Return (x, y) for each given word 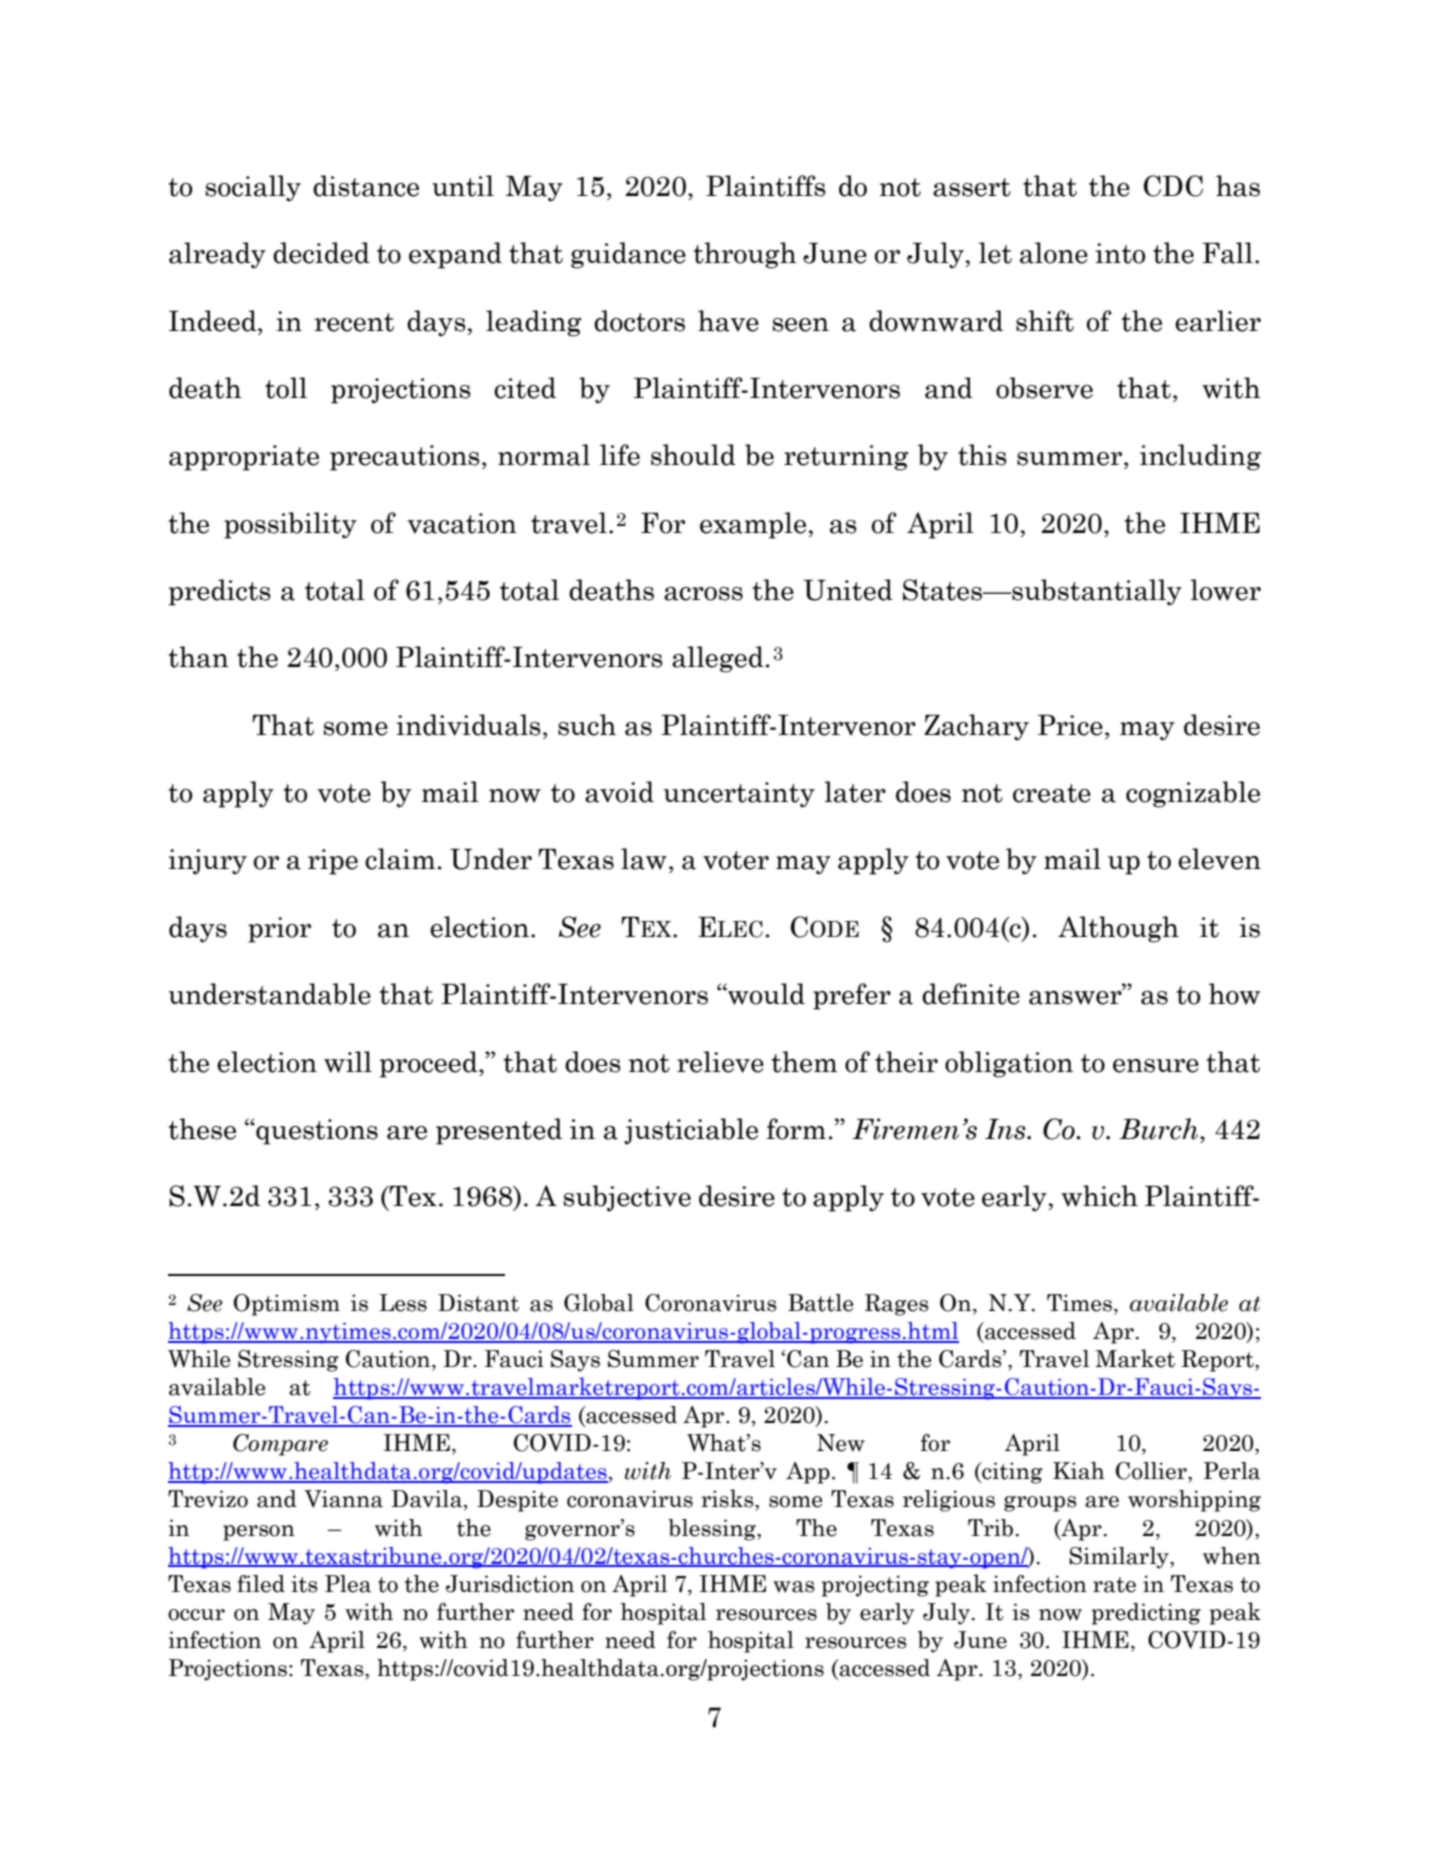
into (1120, 253)
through (745, 255)
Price (1070, 725)
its (304, 1584)
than (198, 657)
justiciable (691, 1131)
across (703, 594)
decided (321, 253)
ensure (1156, 1066)
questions (316, 1131)
